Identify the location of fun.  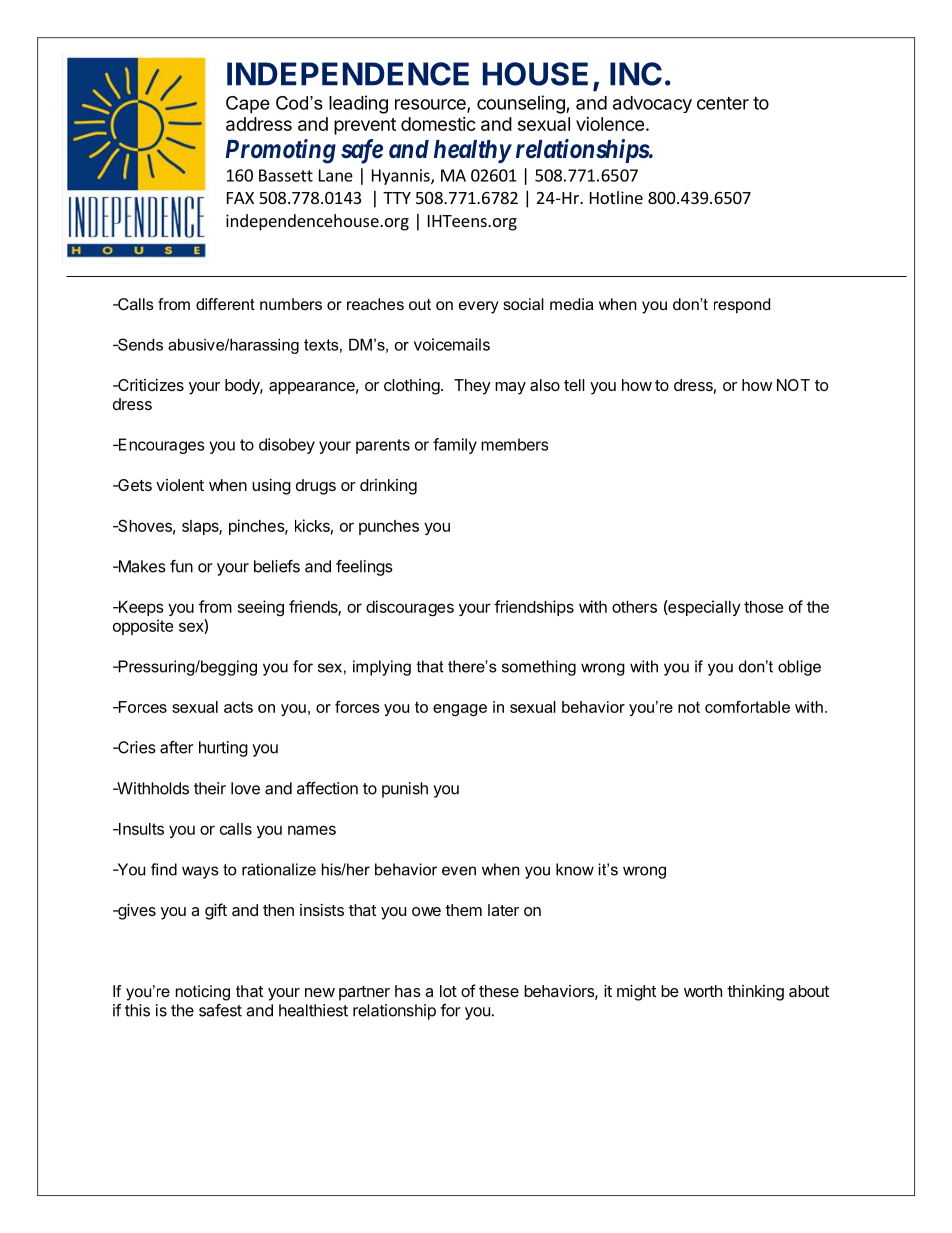
(181, 566).
